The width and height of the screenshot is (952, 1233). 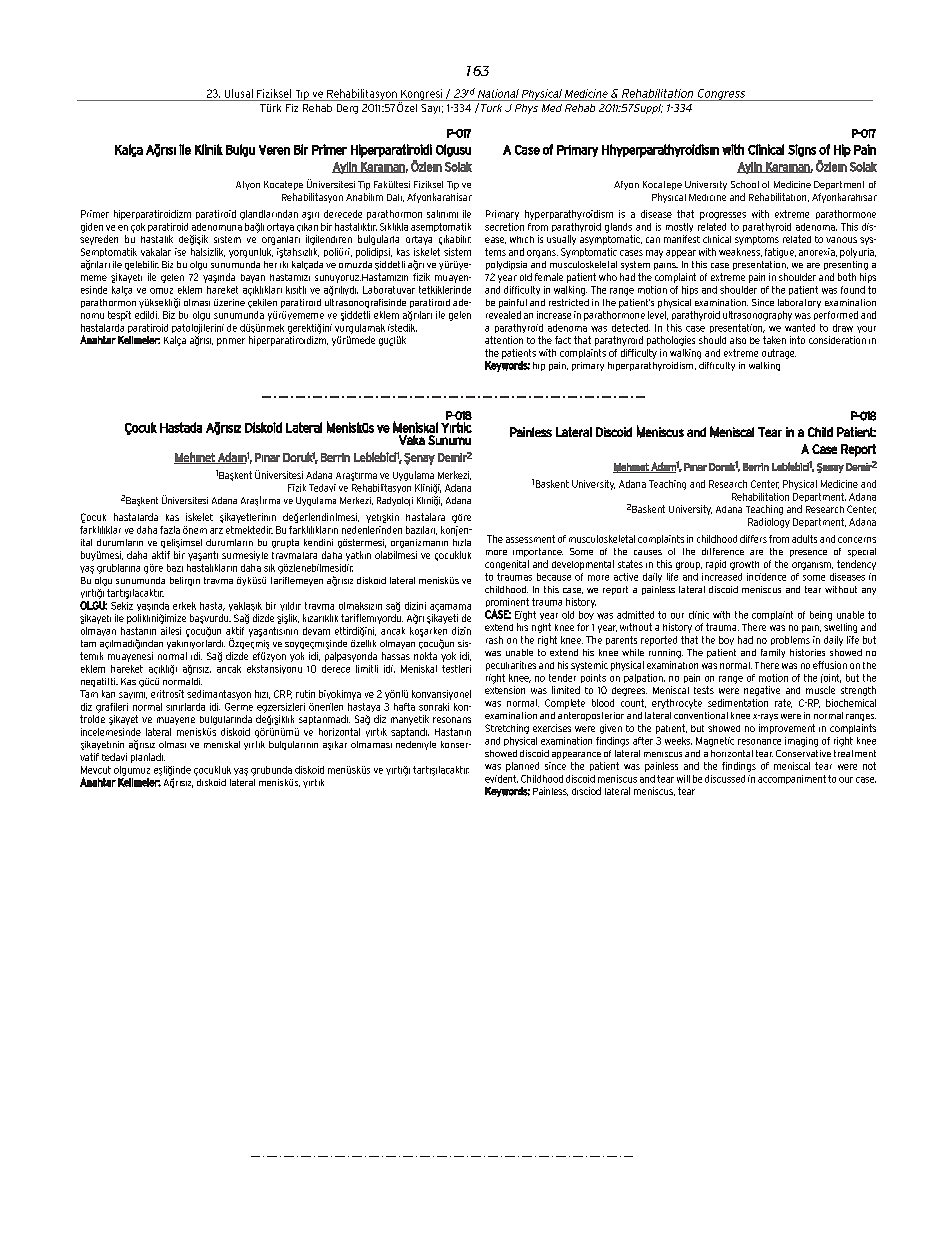 I want to click on planned, so click(x=522, y=767).
